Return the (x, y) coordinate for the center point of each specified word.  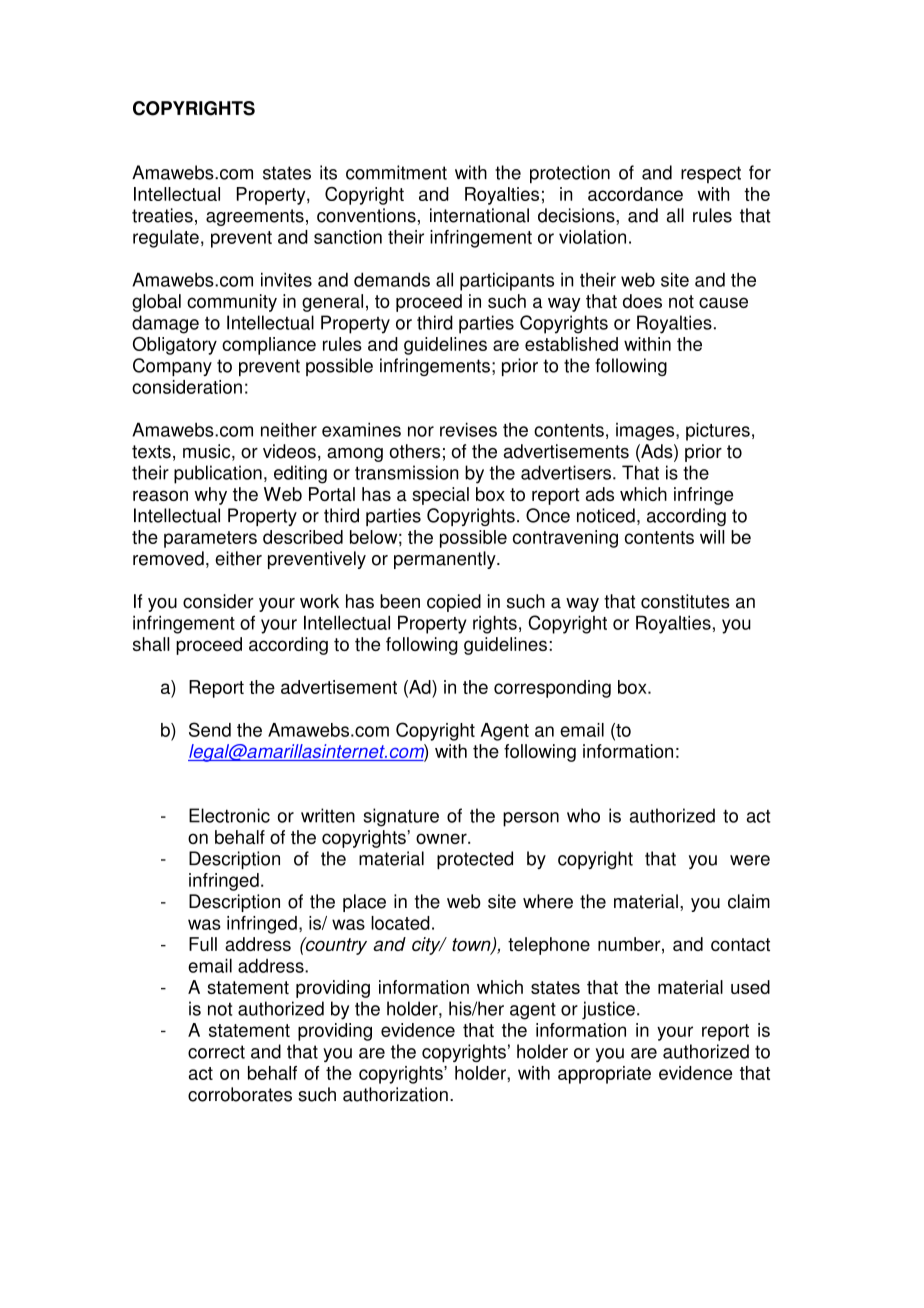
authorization (395, 1094)
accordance (635, 194)
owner (442, 838)
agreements (255, 217)
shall (151, 644)
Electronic (229, 815)
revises (468, 429)
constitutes (685, 601)
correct (216, 1052)
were (750, 860)
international (479, 215)
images (646, 432)
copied (454, 603)
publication (218, 474)
